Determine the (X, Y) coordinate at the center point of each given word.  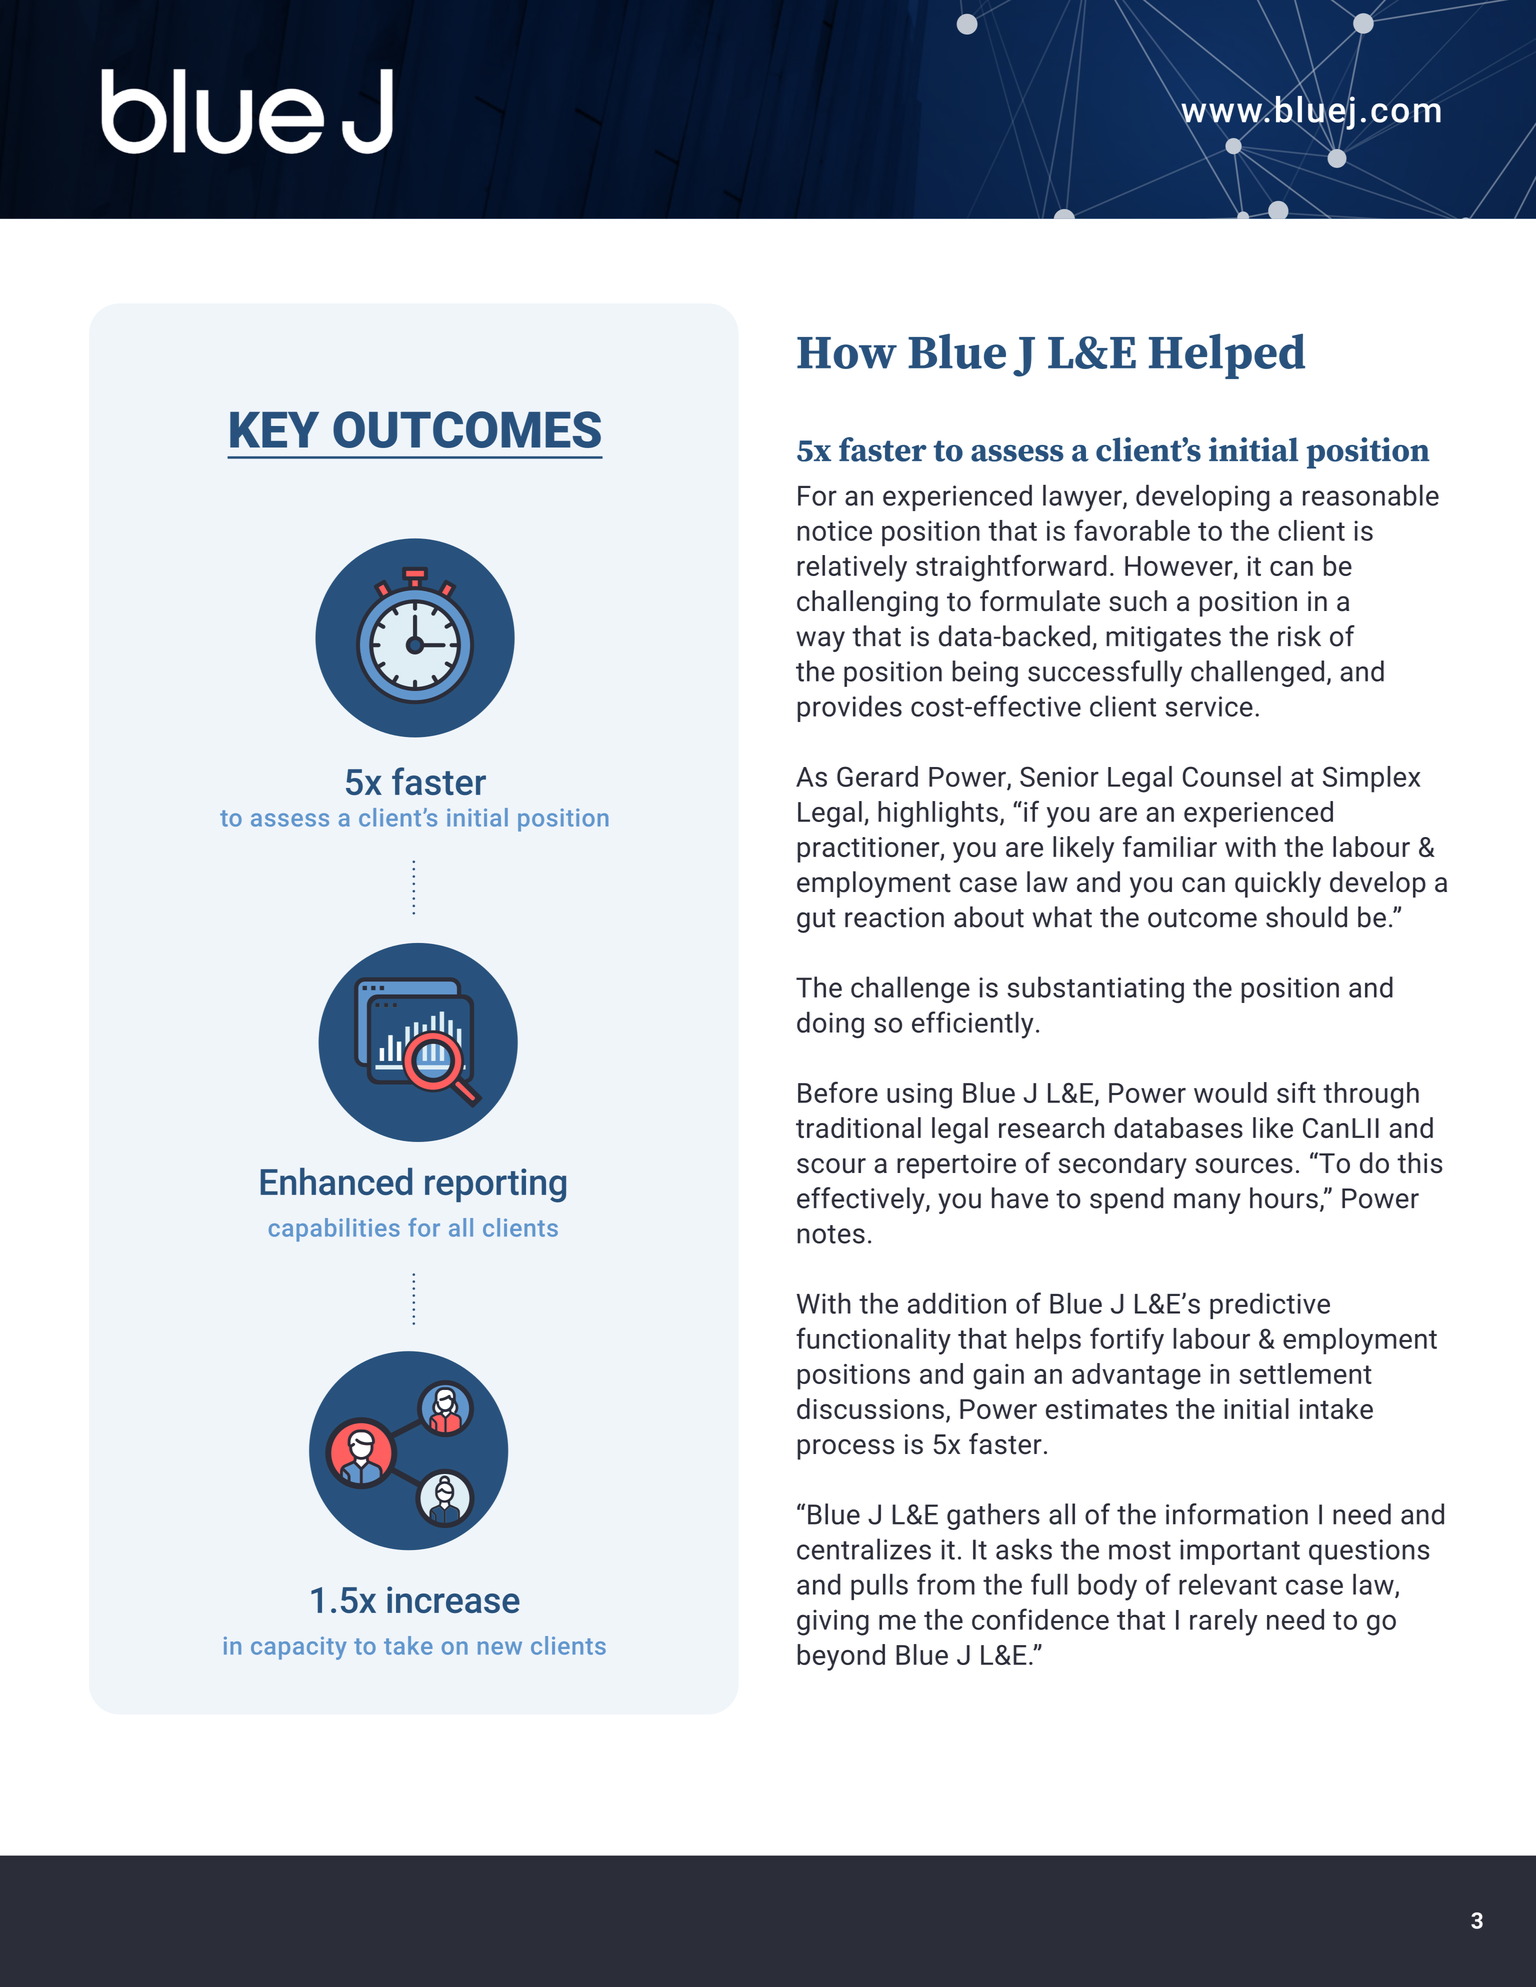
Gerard (877, 776)
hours (1284, 1198)
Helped (1227, 356)
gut (816, 921)
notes (831, 1234)
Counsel (1232, 776)
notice (834, 531)
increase (453, 1599)
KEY (274, 430)
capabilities (334, 1230)
